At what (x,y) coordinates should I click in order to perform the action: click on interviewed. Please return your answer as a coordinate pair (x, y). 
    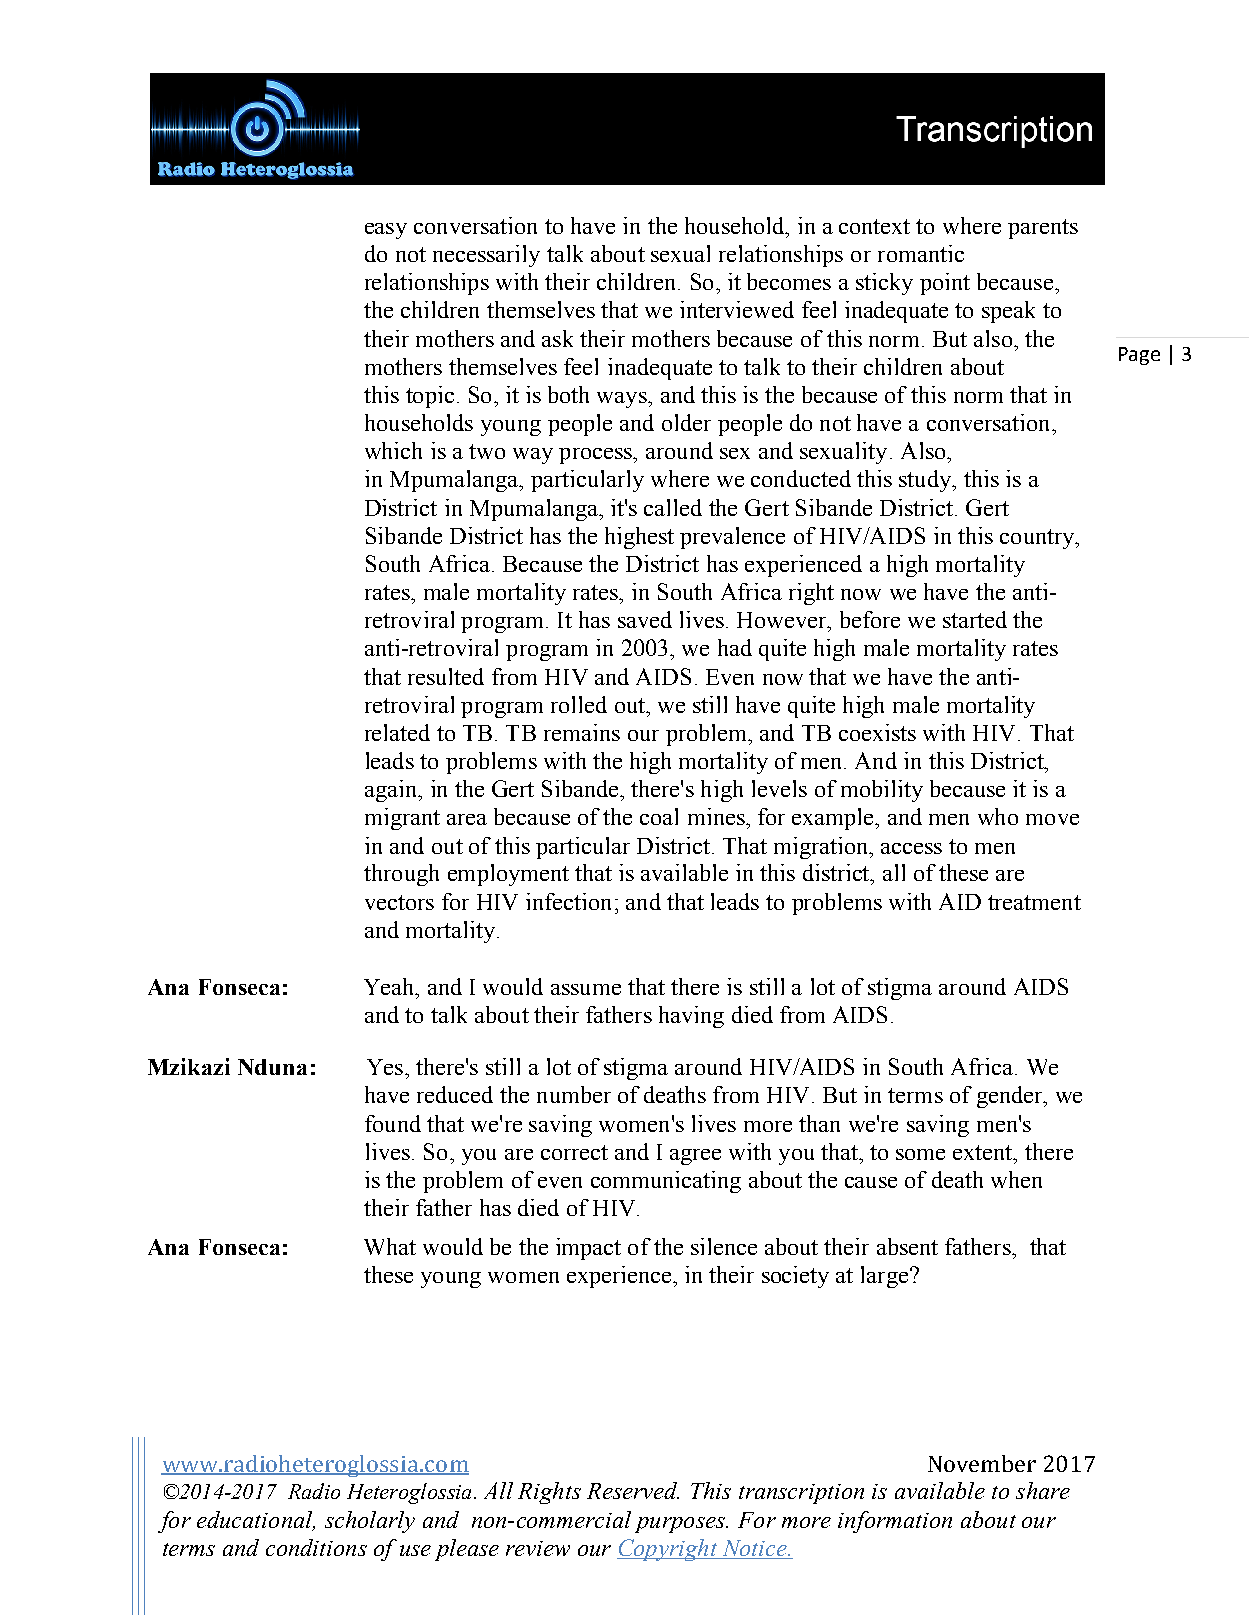
    Looking at the image, I should click on (737, 309).
